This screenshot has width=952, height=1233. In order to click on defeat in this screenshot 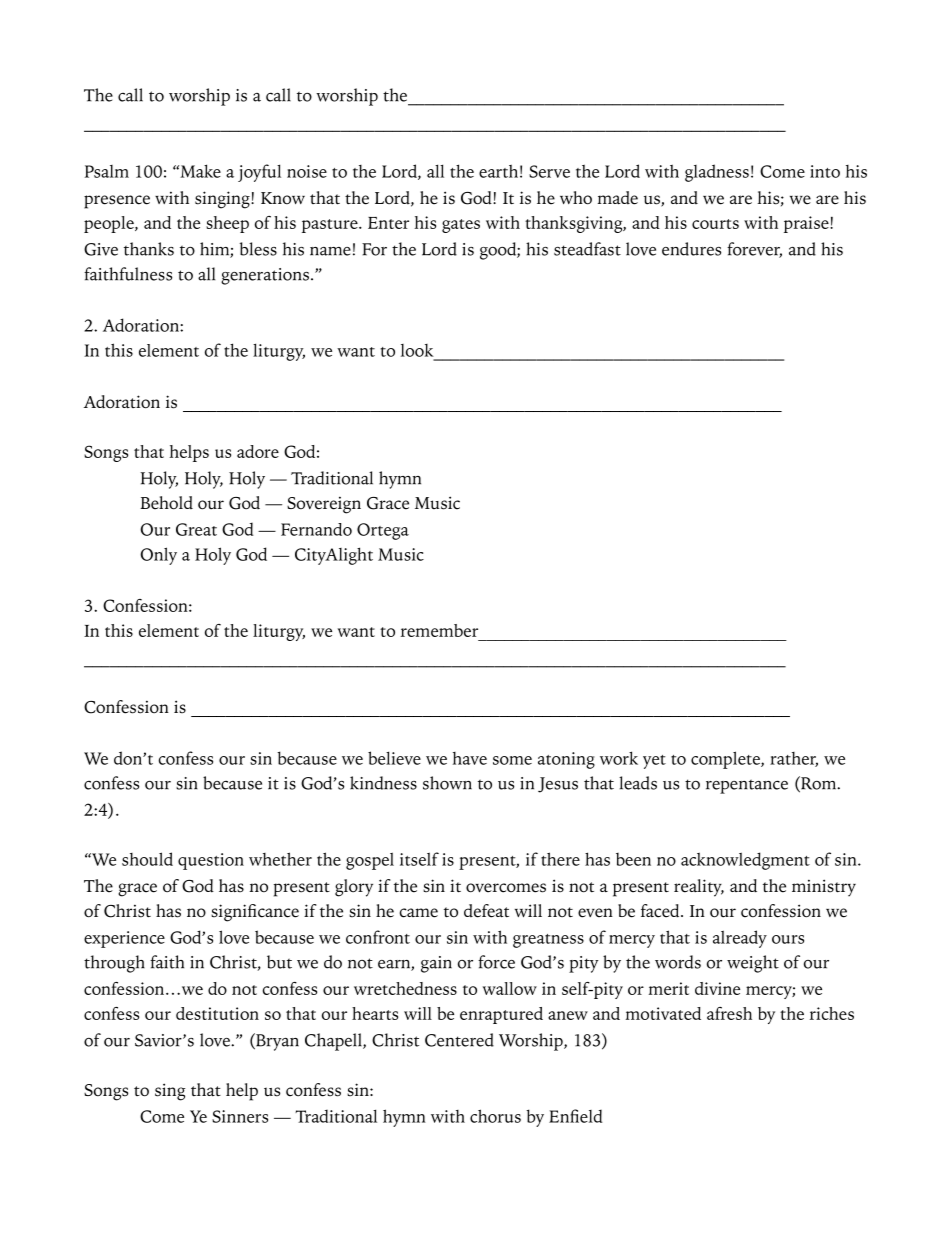, I will do `click(486, 911)`.
